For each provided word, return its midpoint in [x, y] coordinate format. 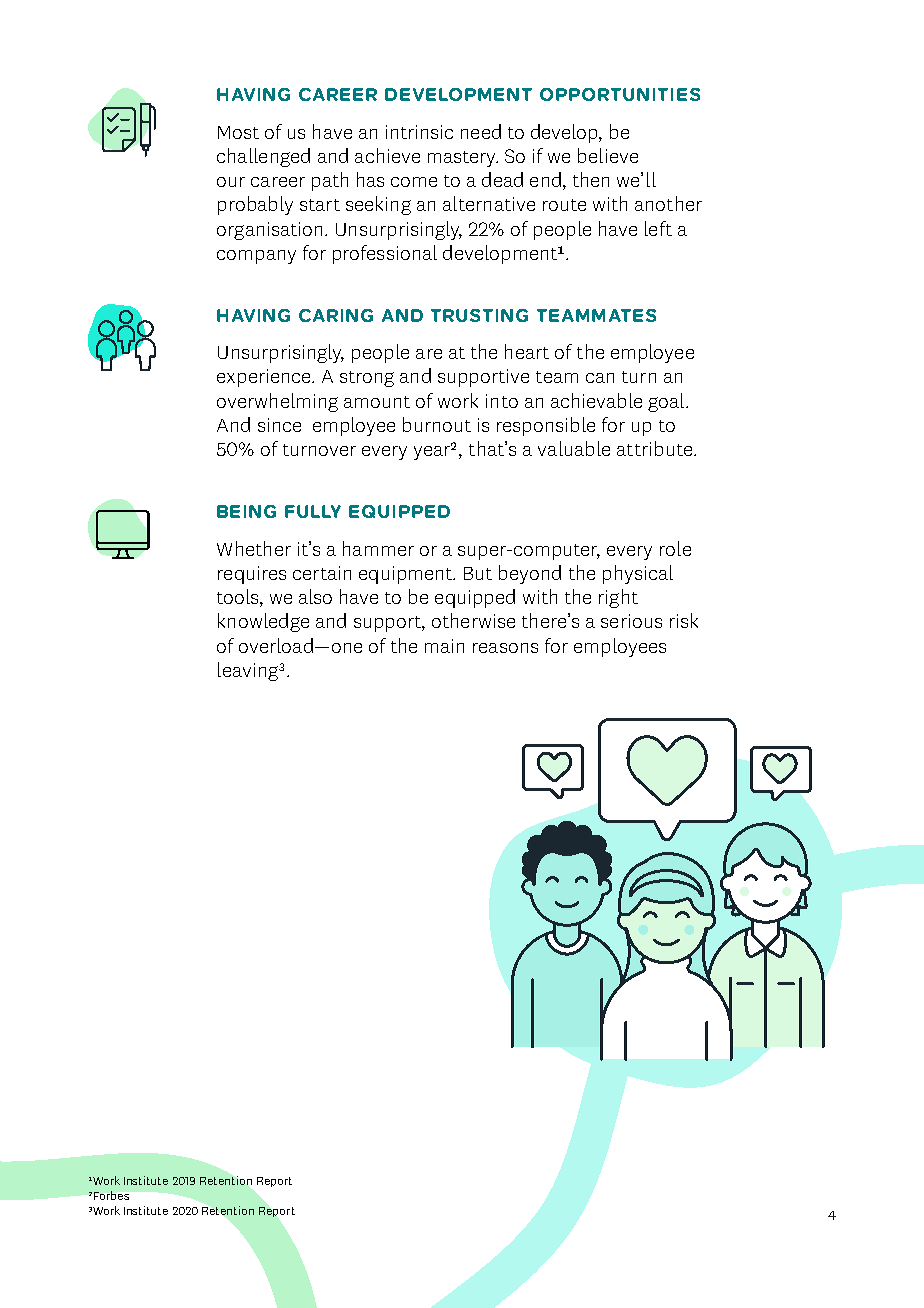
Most [238, 132]
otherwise [473, 620]
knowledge [263, 622]
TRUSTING [479, 315]
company [256, 257]
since [279, 425]
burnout [437, 424]
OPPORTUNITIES [620, 94]
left [658, 228]
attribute [656, 448]
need [481, 131]
